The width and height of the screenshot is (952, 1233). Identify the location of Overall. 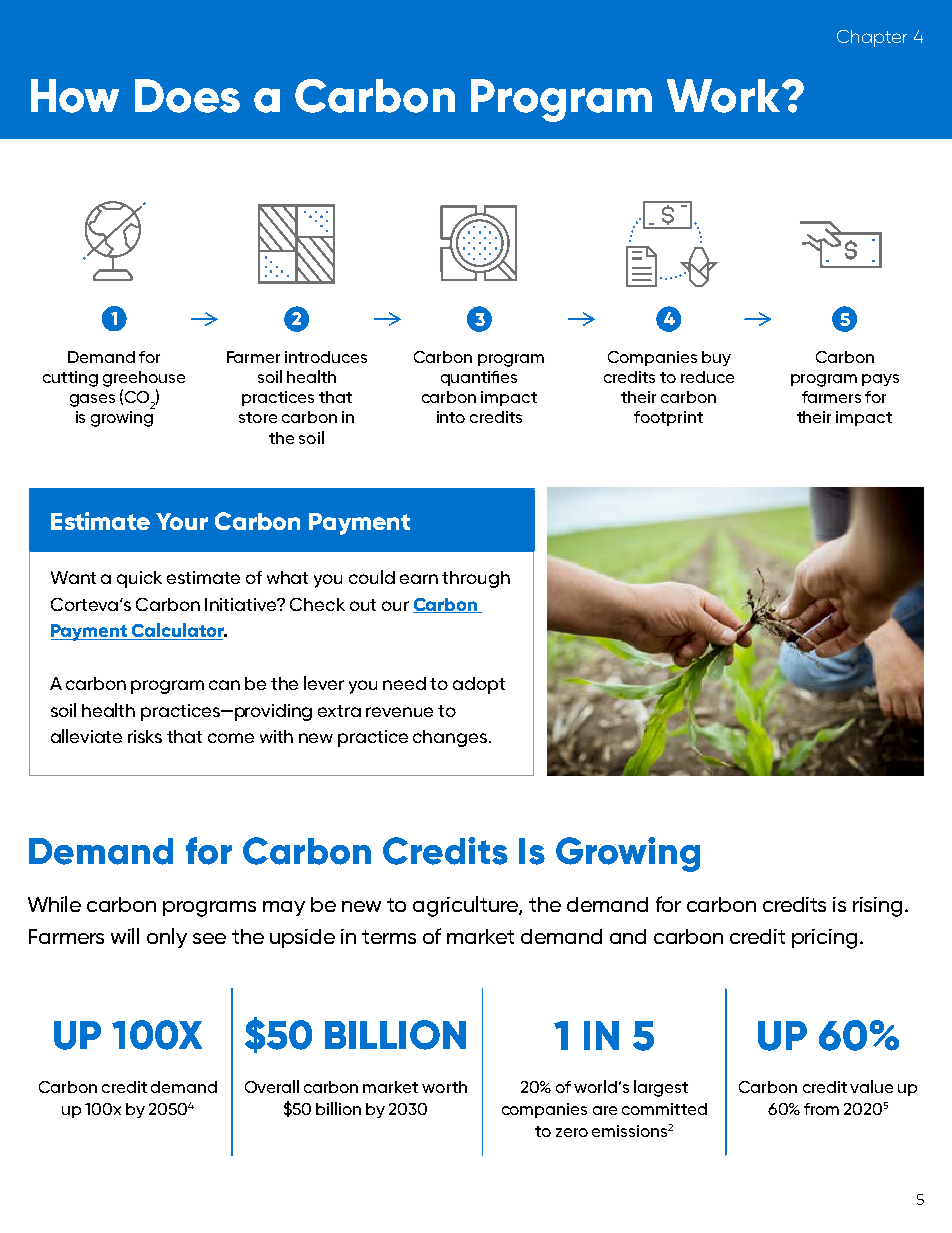
(272, 1086).
